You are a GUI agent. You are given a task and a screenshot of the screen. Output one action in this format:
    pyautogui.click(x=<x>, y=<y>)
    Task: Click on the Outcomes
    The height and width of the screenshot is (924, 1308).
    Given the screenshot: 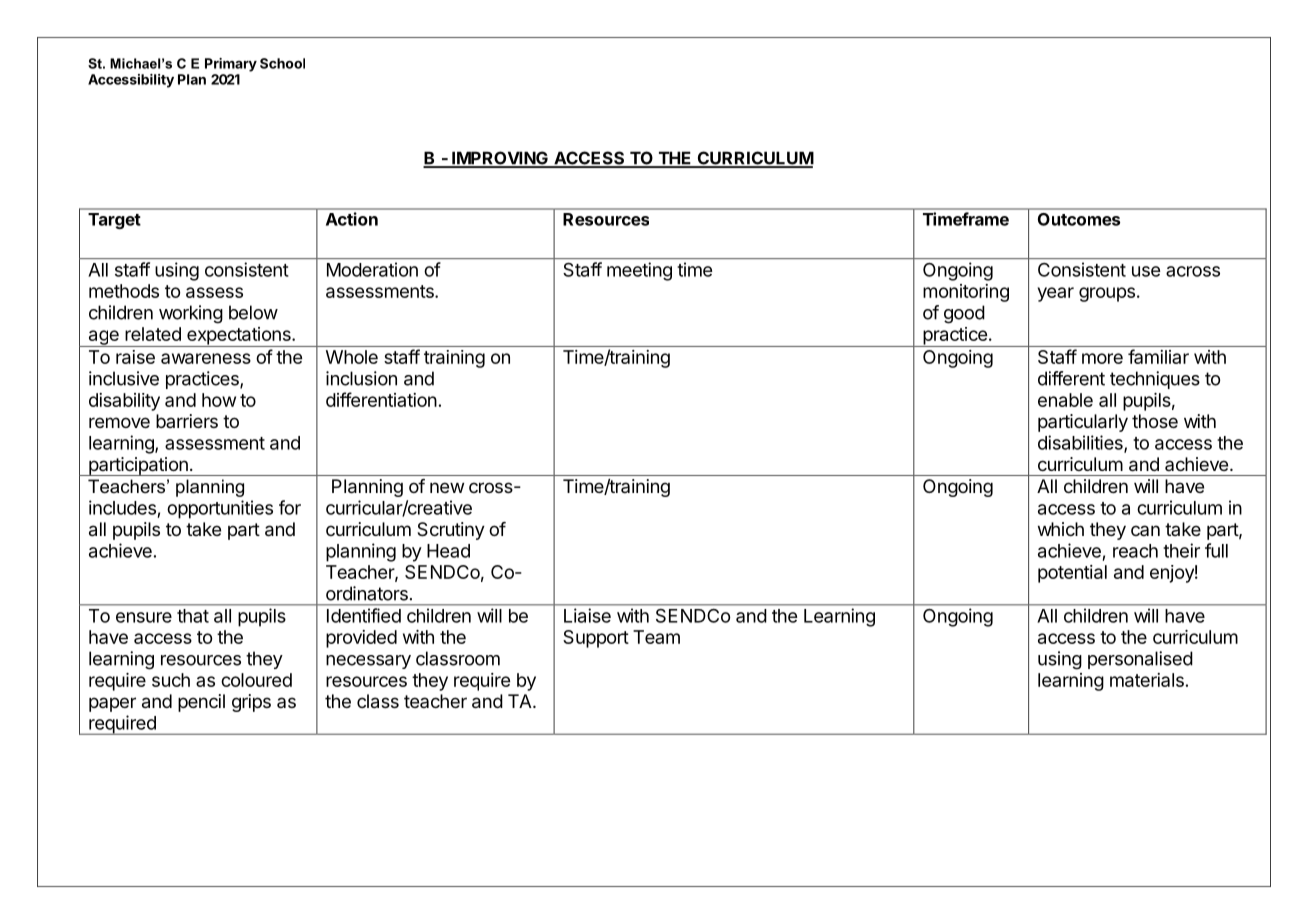 What is the action you would take?
    pyautogui.click(x=1079, y=219)
